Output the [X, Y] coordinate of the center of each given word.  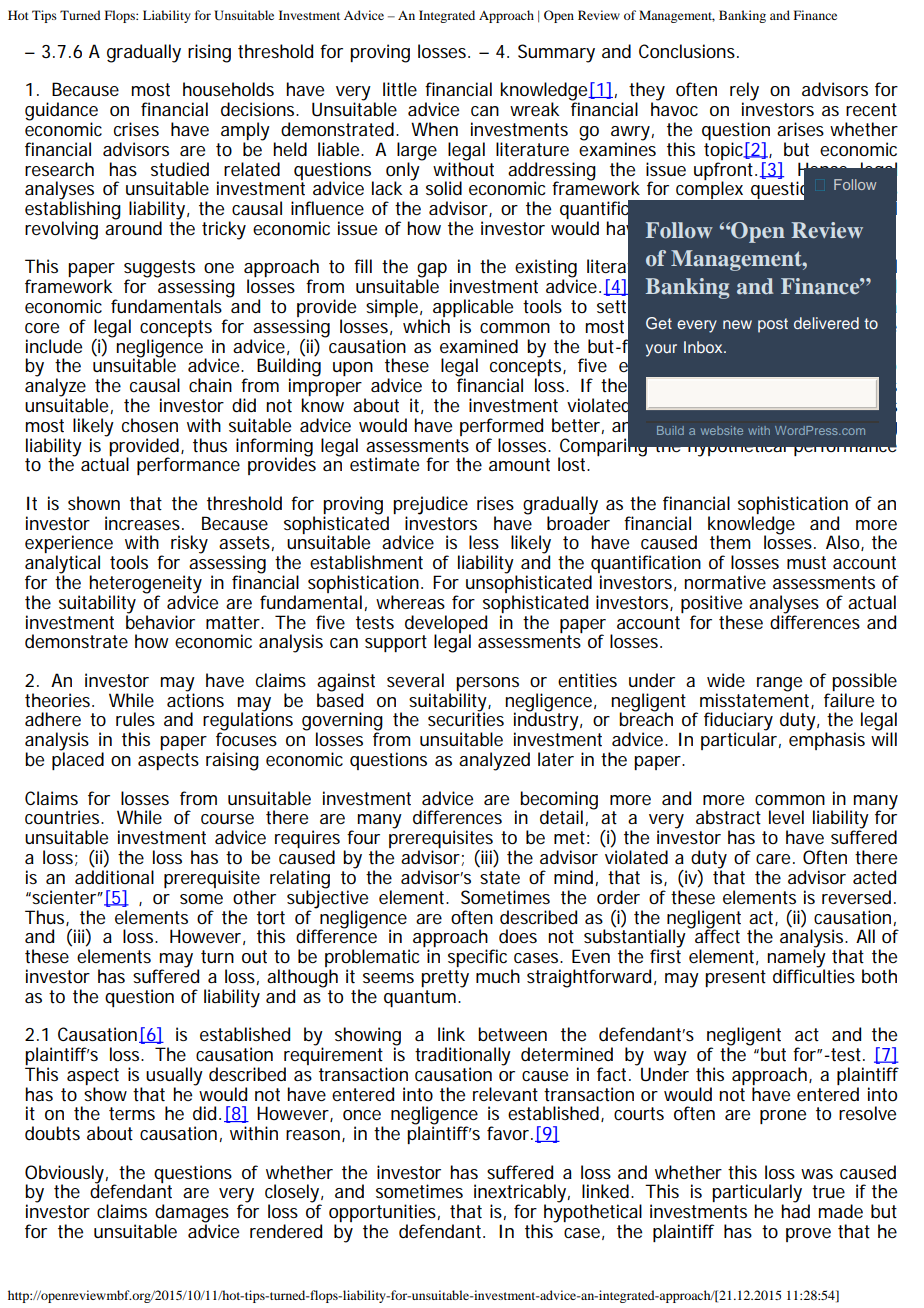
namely [796, 958]
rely [744, 92]
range [779, 684]
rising [209, 53]
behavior [160, 621]
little [400, 89]
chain [210, 385]
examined [479, 346]
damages [191, 1214]
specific [477, 958]
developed [446, 625]
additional [114, 877]
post [773, 325]
